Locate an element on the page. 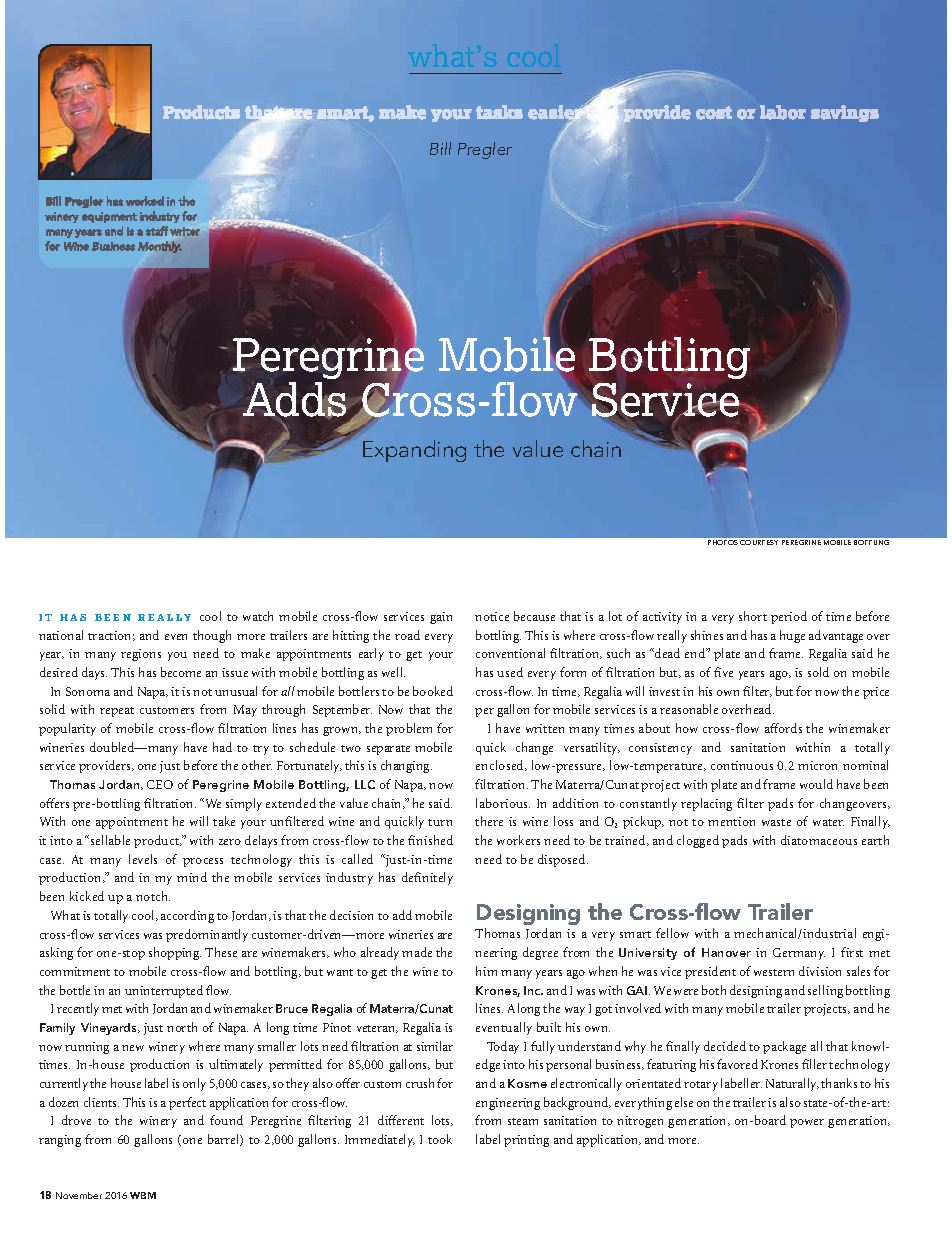 This document has width=952, height=1233. regions is located at coordinates (141, 655).
